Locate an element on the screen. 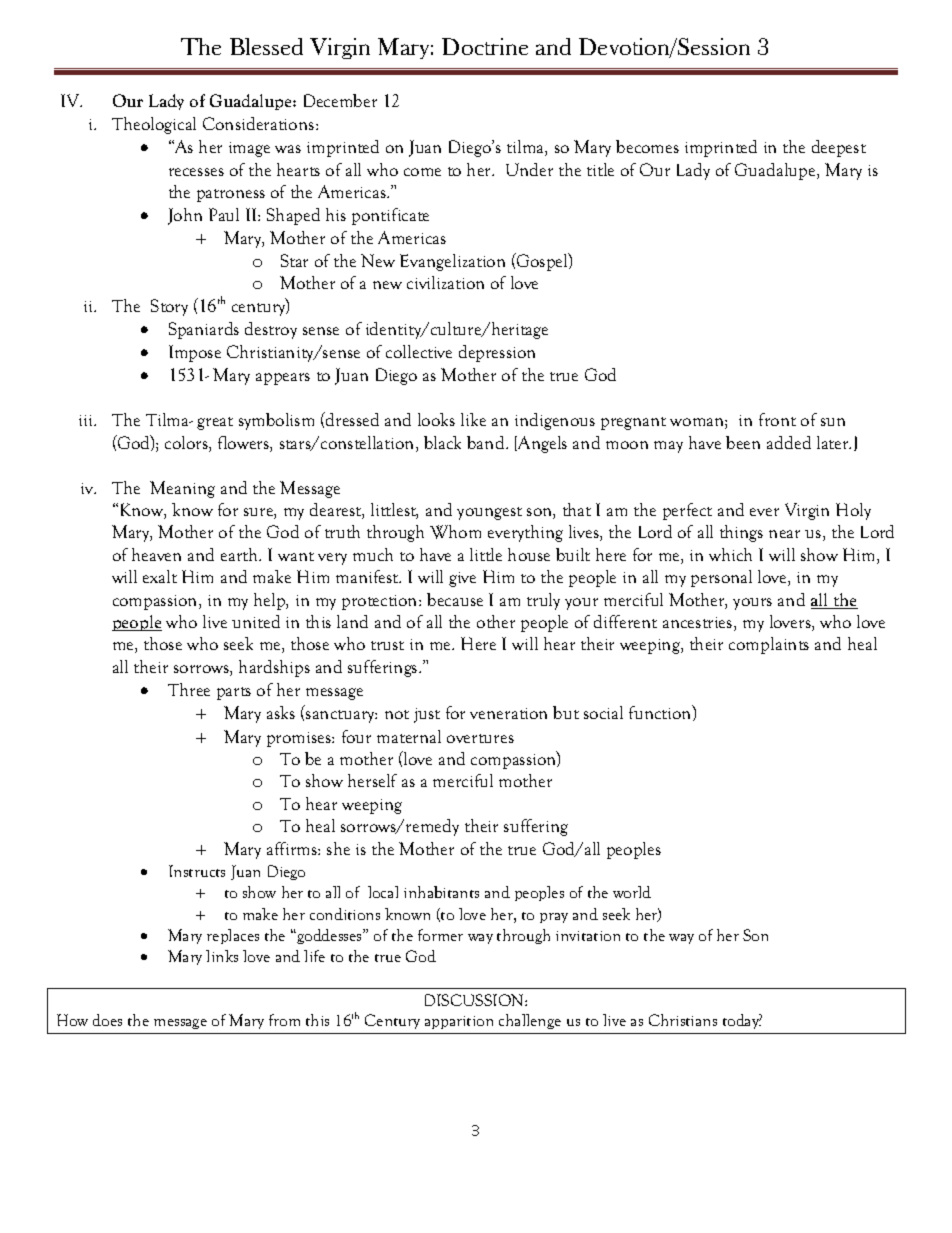 This screenshot has height=1233, width=952. been is located at coordinates (743, 442).
